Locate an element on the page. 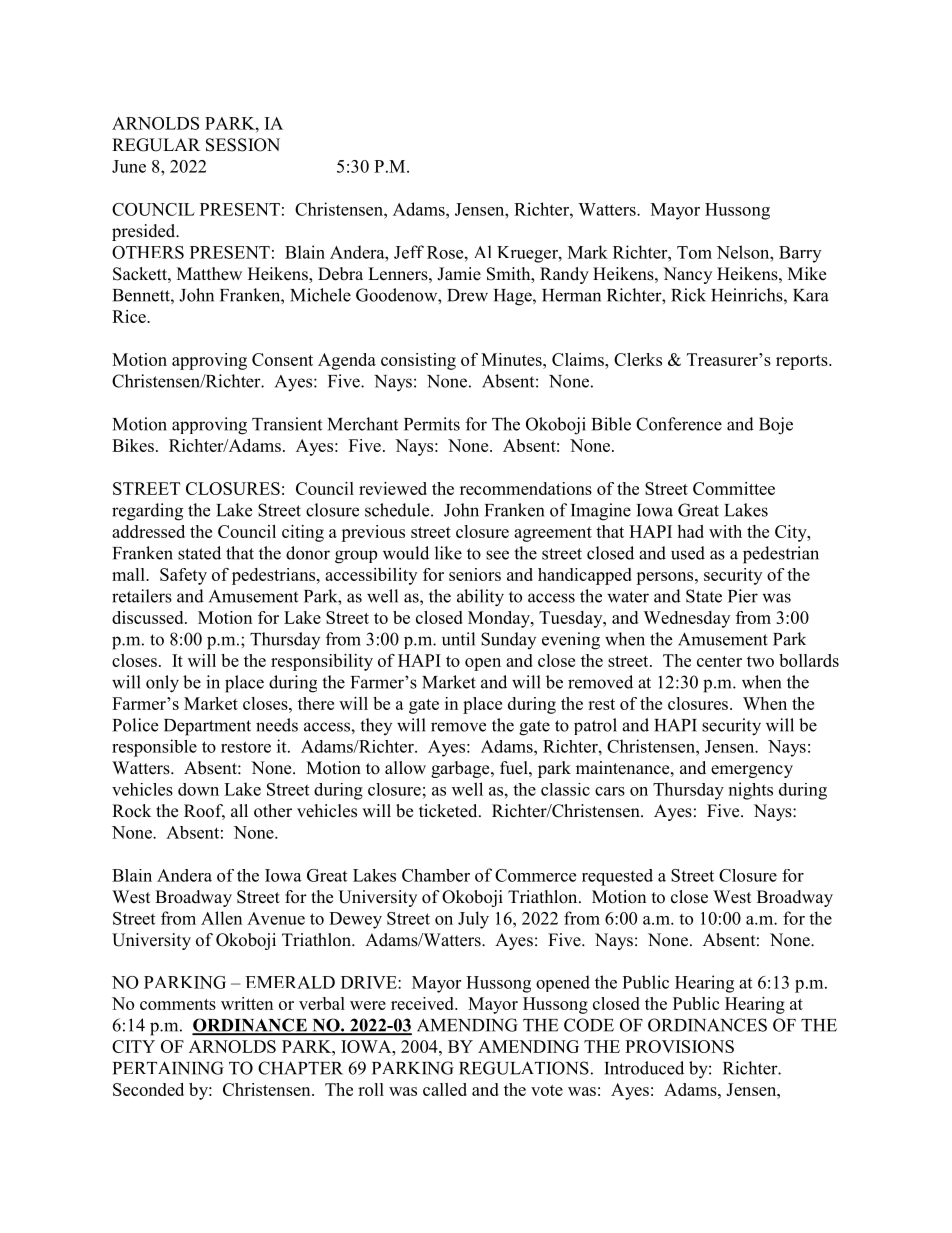 Image resolution: width=952 pixels, height=1233 pixels. emergency is located at coordinates (752, 771).
